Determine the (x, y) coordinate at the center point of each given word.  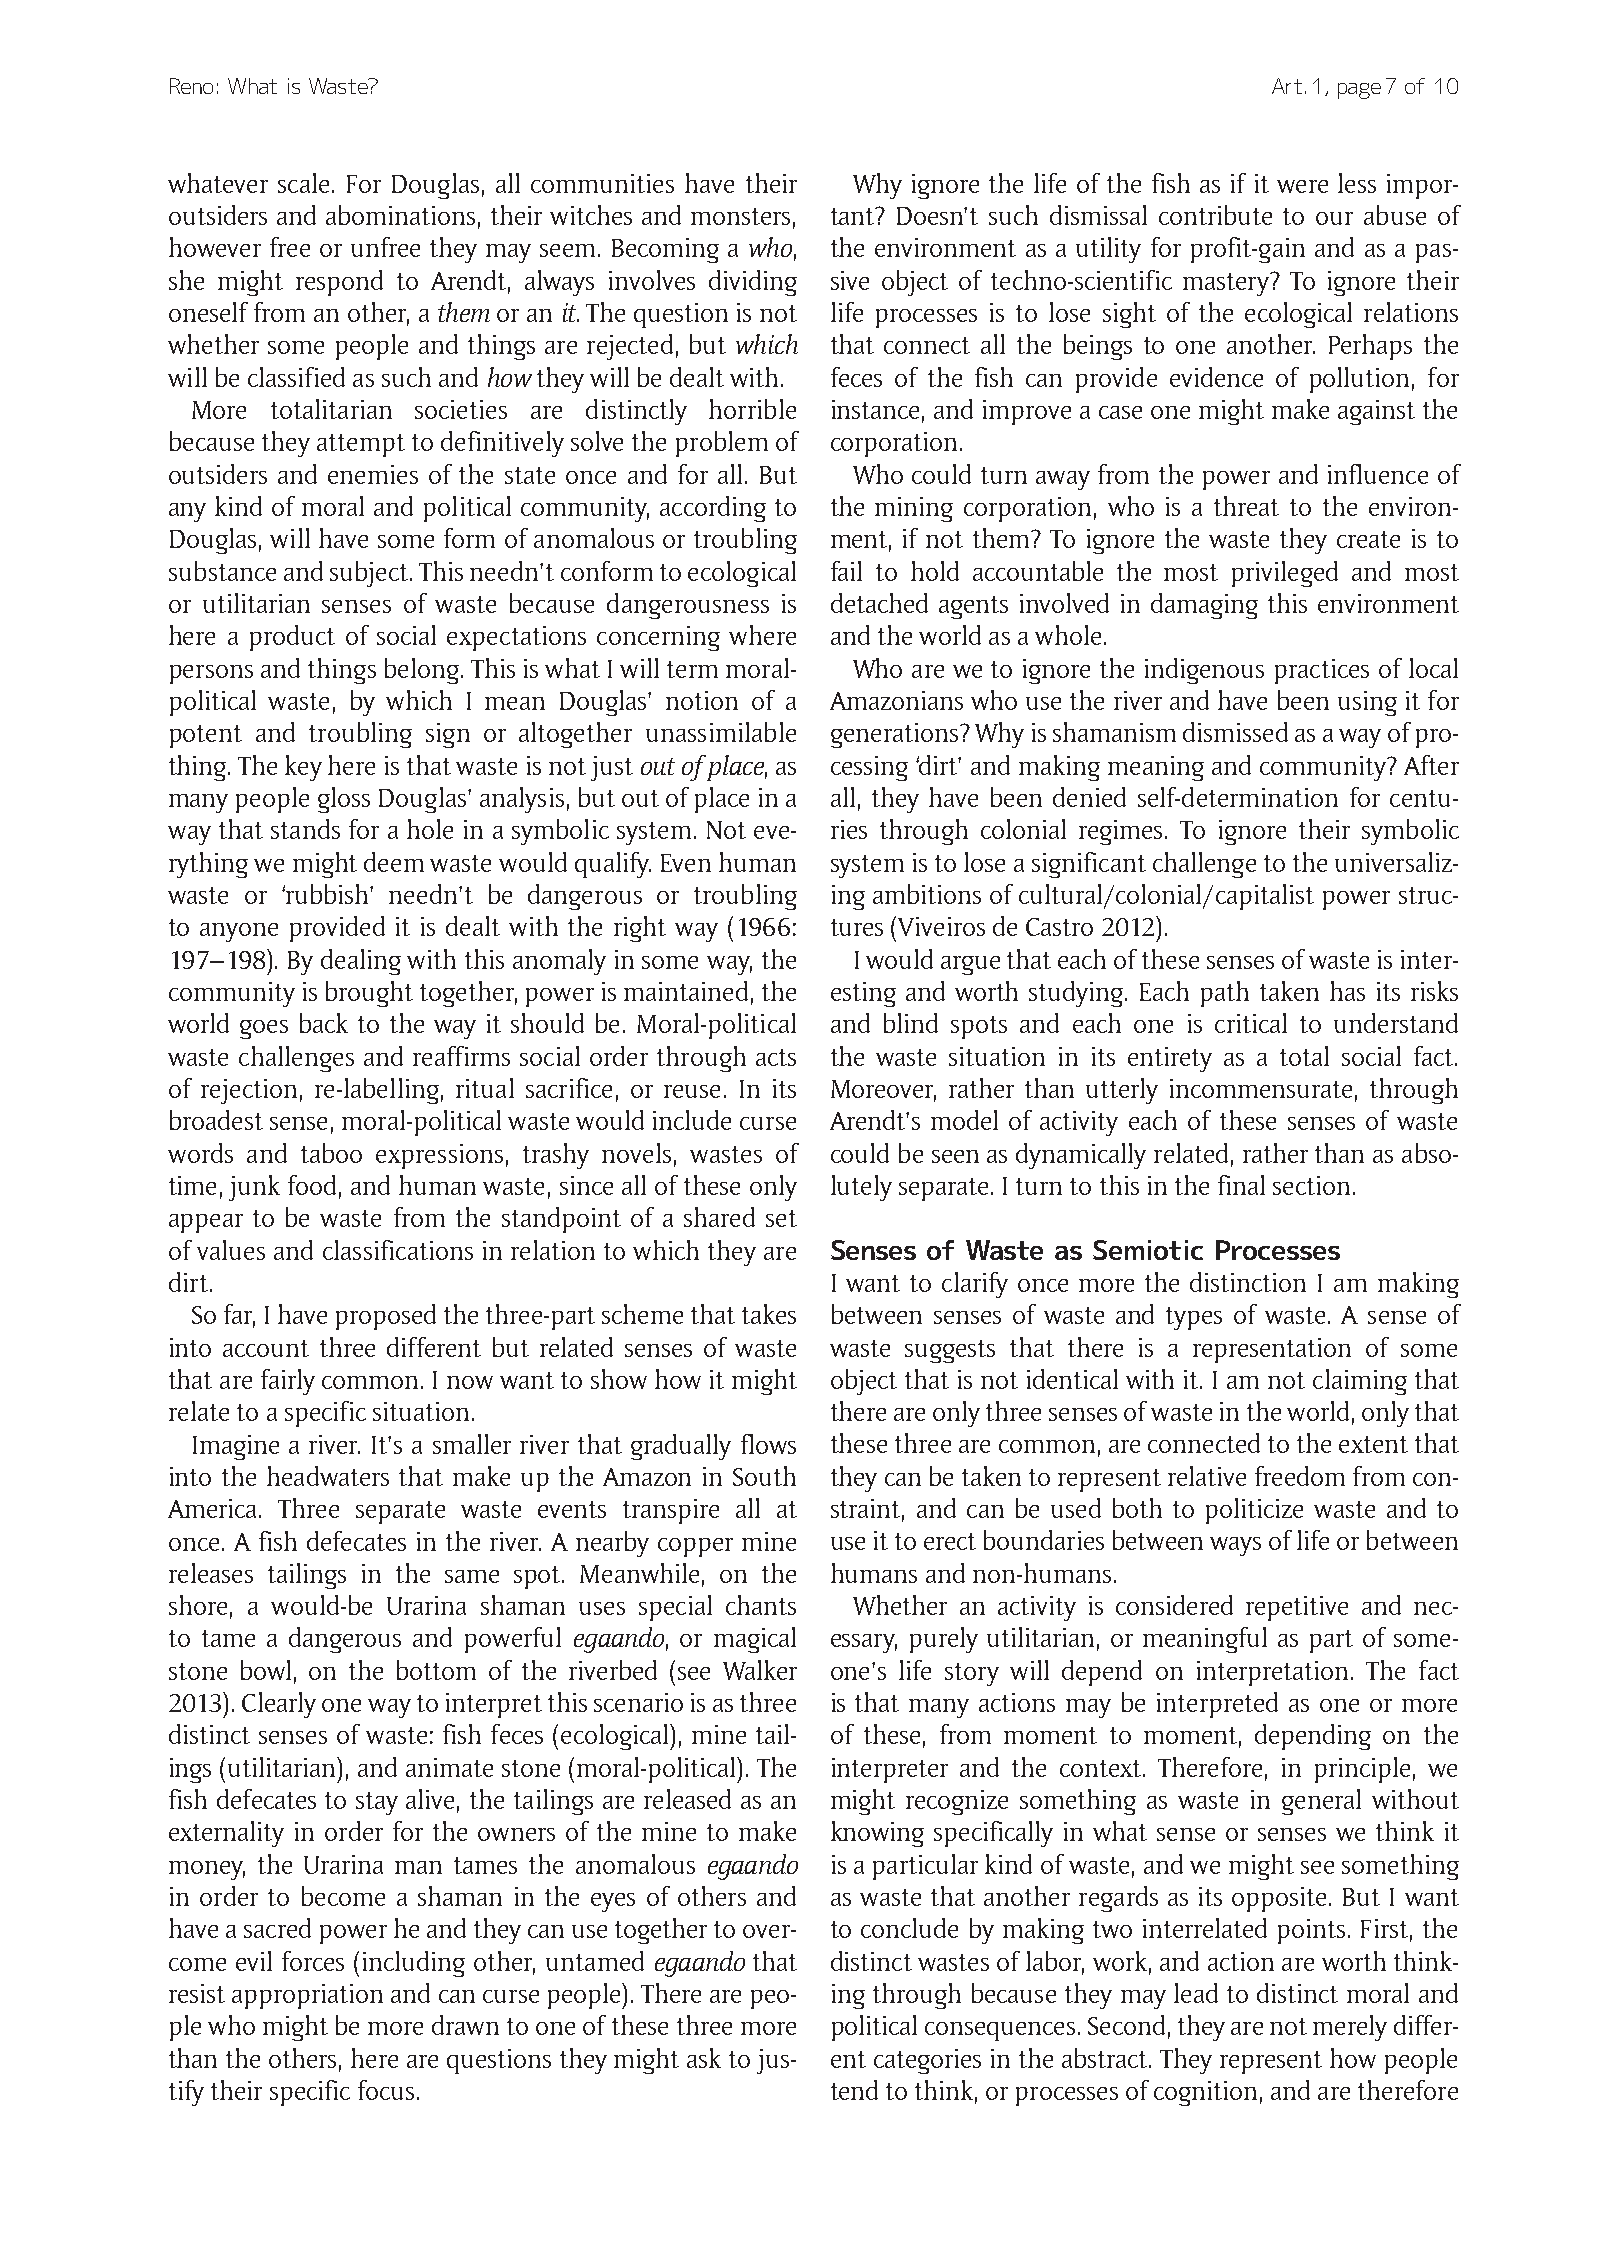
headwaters (328, 1476)
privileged (1285, 574)
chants (761, 1605)
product (292, 638)
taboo (331, 1153)
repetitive (1297, 1608)
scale (303, 183)
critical (1251, 1023)
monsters (740, 216)
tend (854, 2090)
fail (846, 571)
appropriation (307, 1996)
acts (776, 1057)
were (1302, 186)
